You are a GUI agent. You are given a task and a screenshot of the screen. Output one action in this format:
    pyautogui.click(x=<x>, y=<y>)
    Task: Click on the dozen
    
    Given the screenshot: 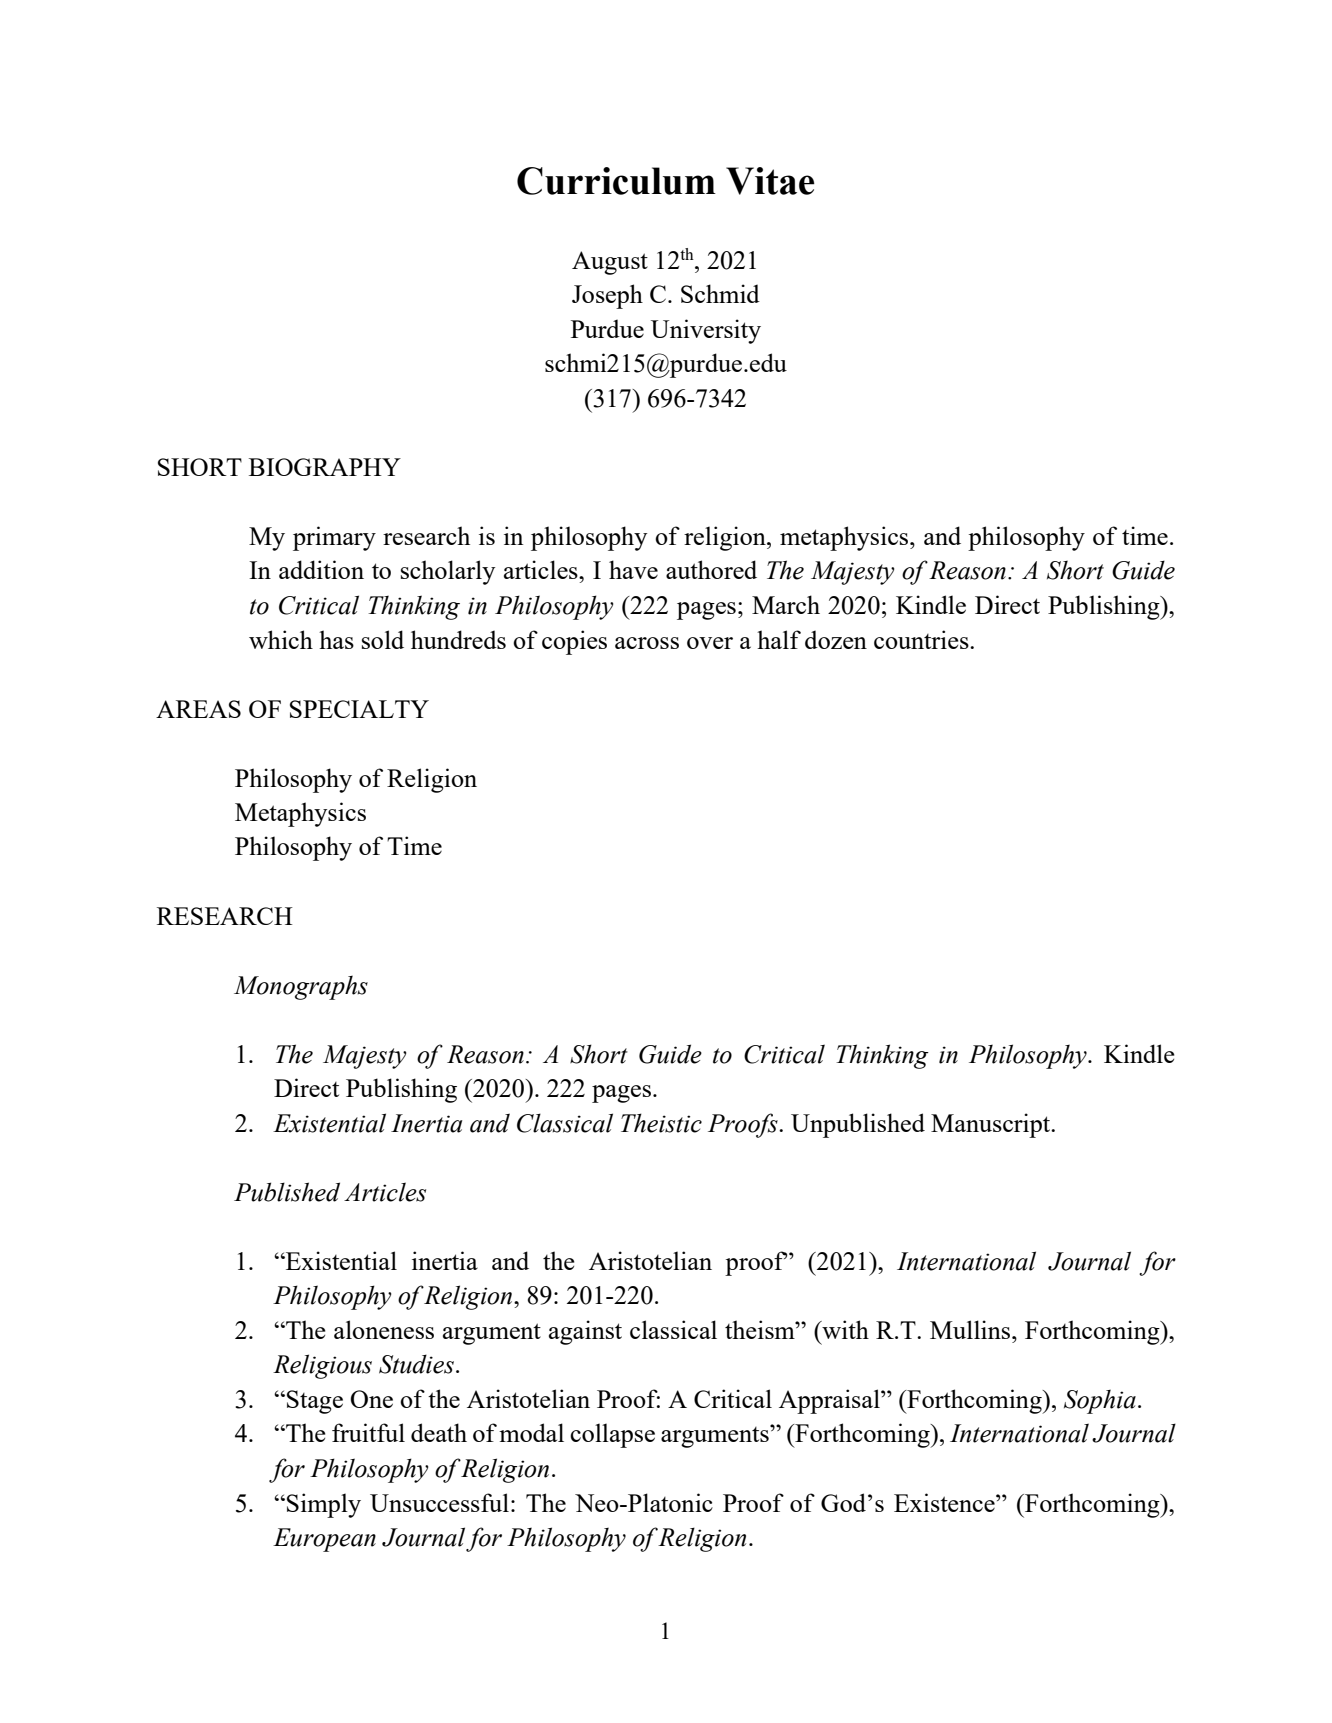 What is the action you would take?
    pyautogui.click(x=836, y=639)
